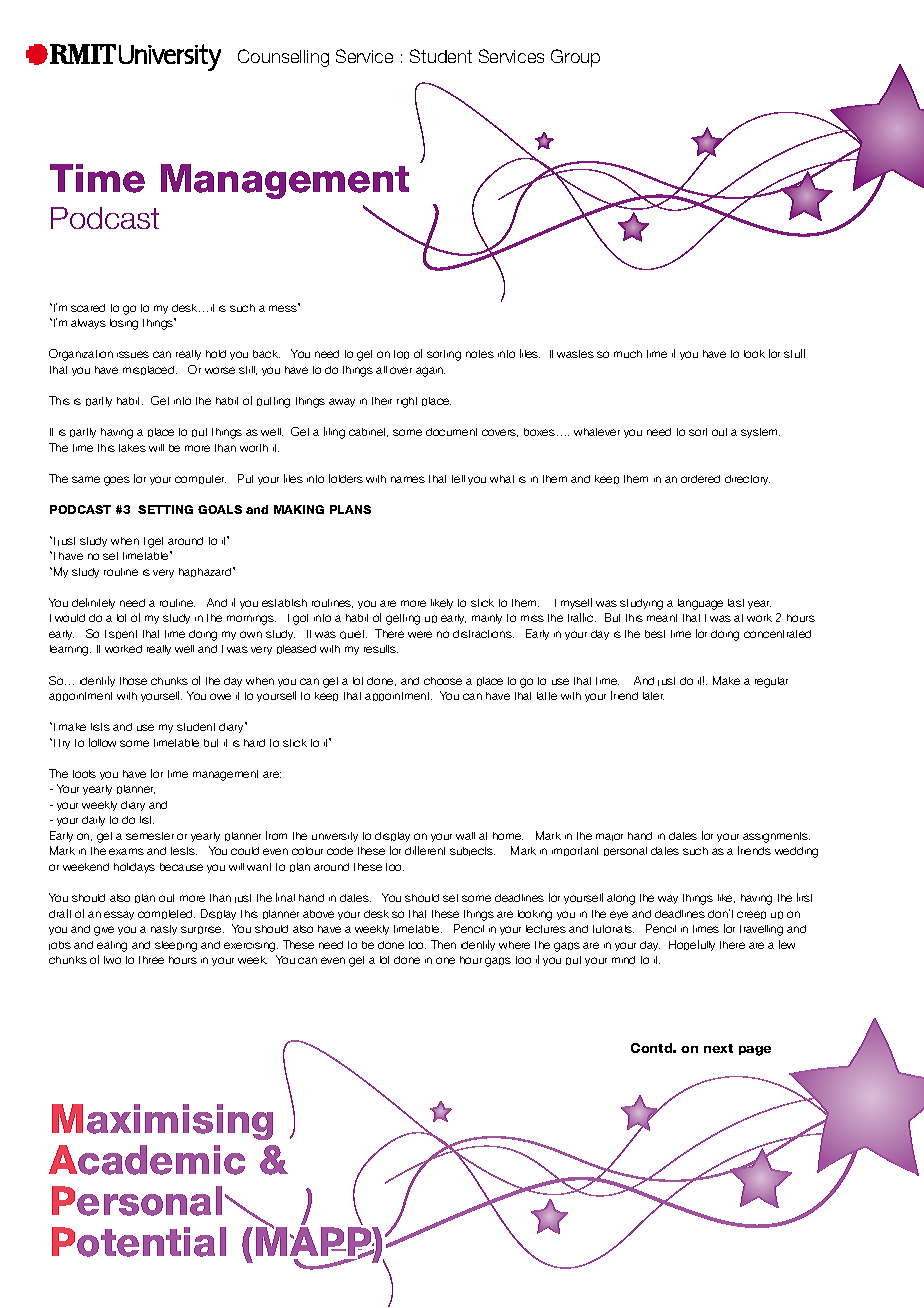  I want to click on ordered, so click(700, 479).
